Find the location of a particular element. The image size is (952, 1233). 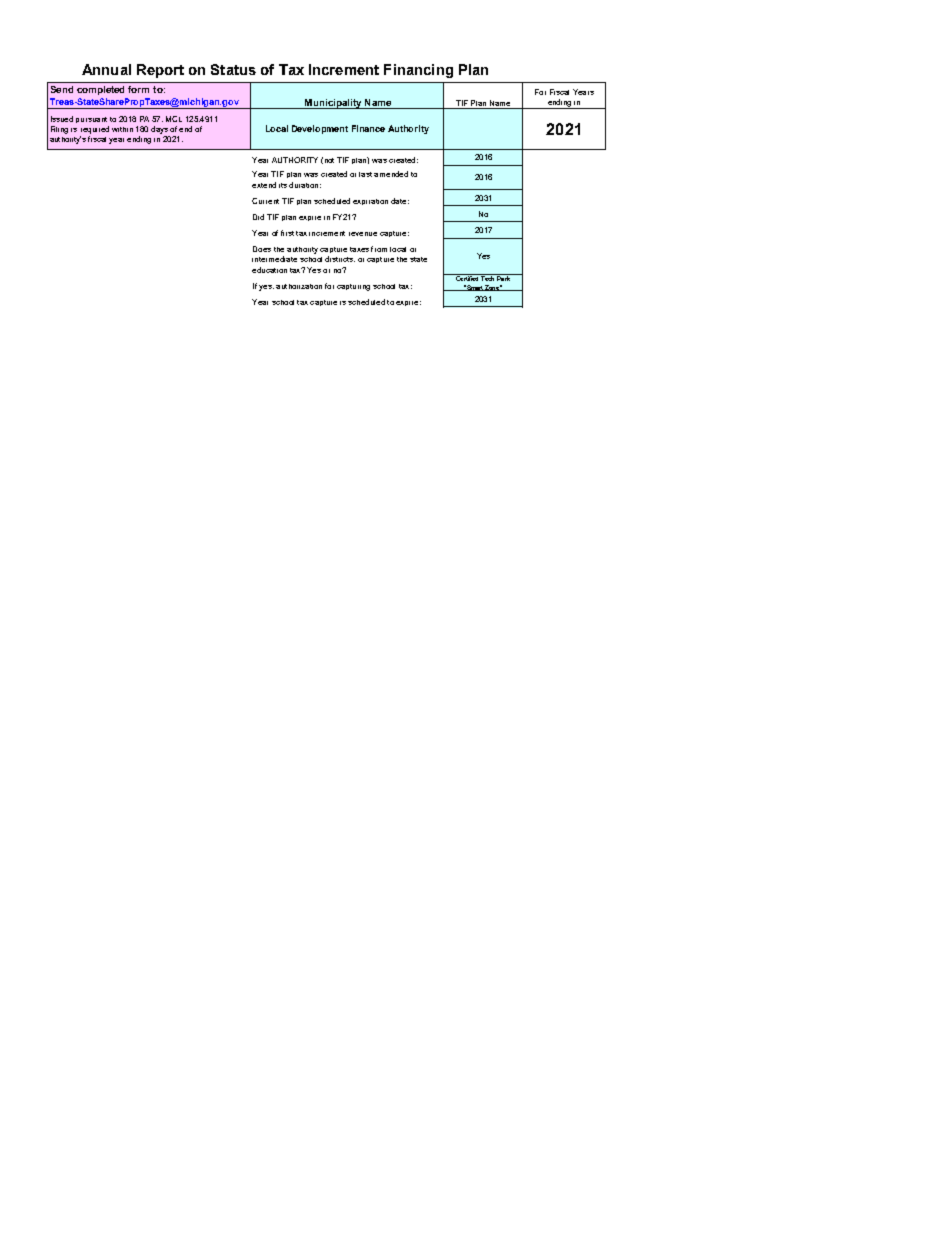

extend is located at coordinates (264, 185).
